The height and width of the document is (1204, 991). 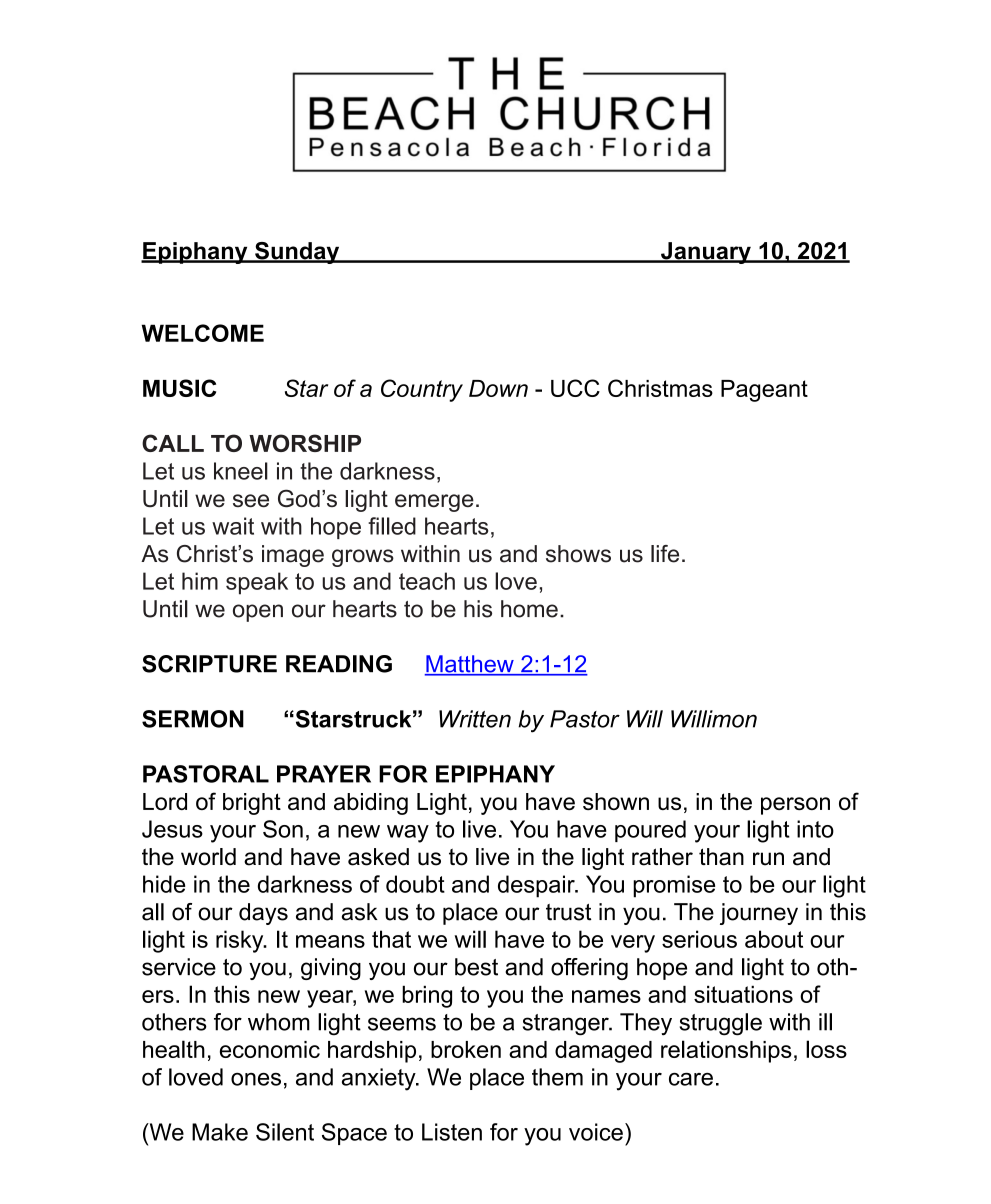 I want to click on Sunday, so click(x=297, y=253).
